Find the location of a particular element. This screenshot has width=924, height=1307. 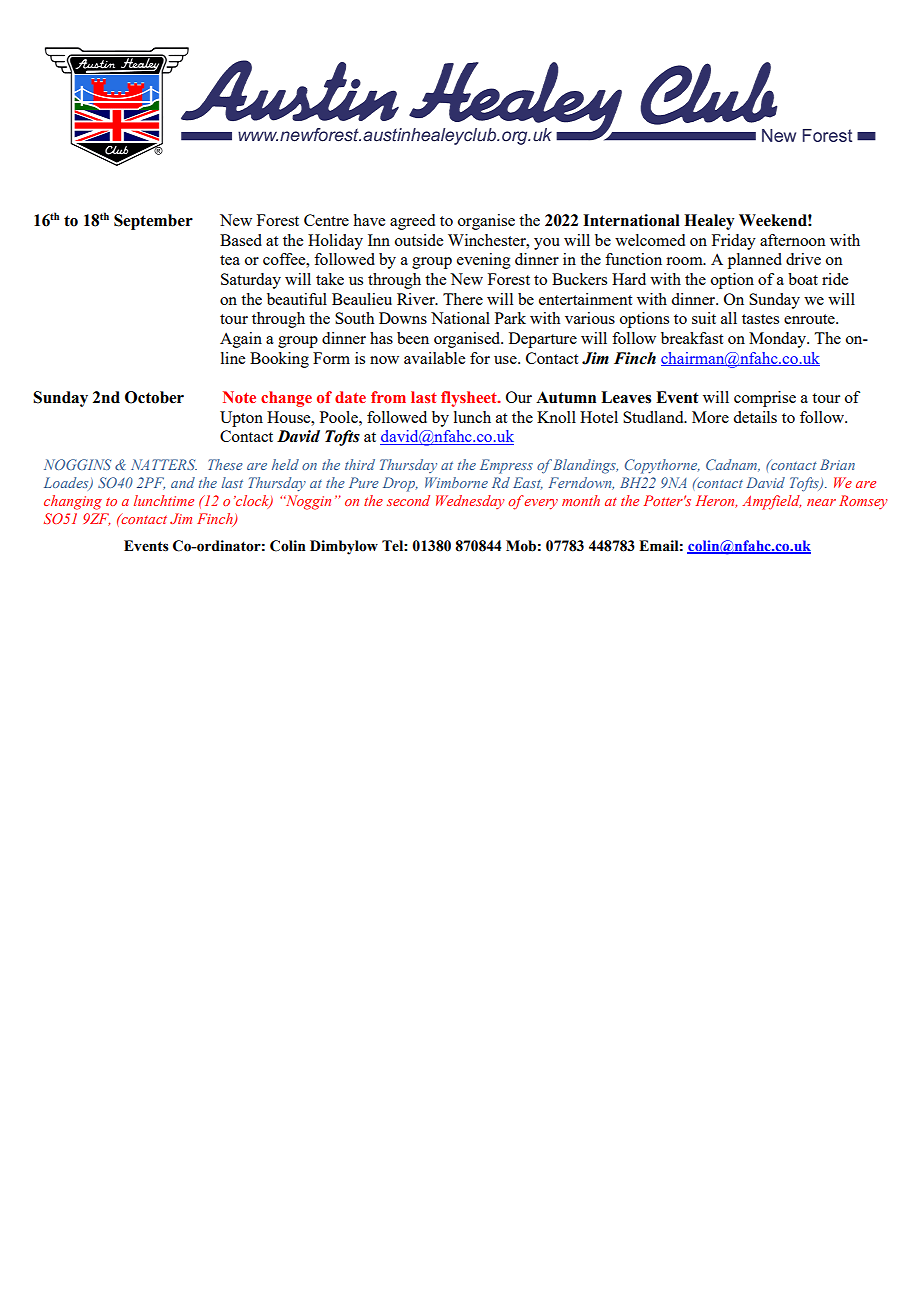

October is located at coordinates (154, 397).
